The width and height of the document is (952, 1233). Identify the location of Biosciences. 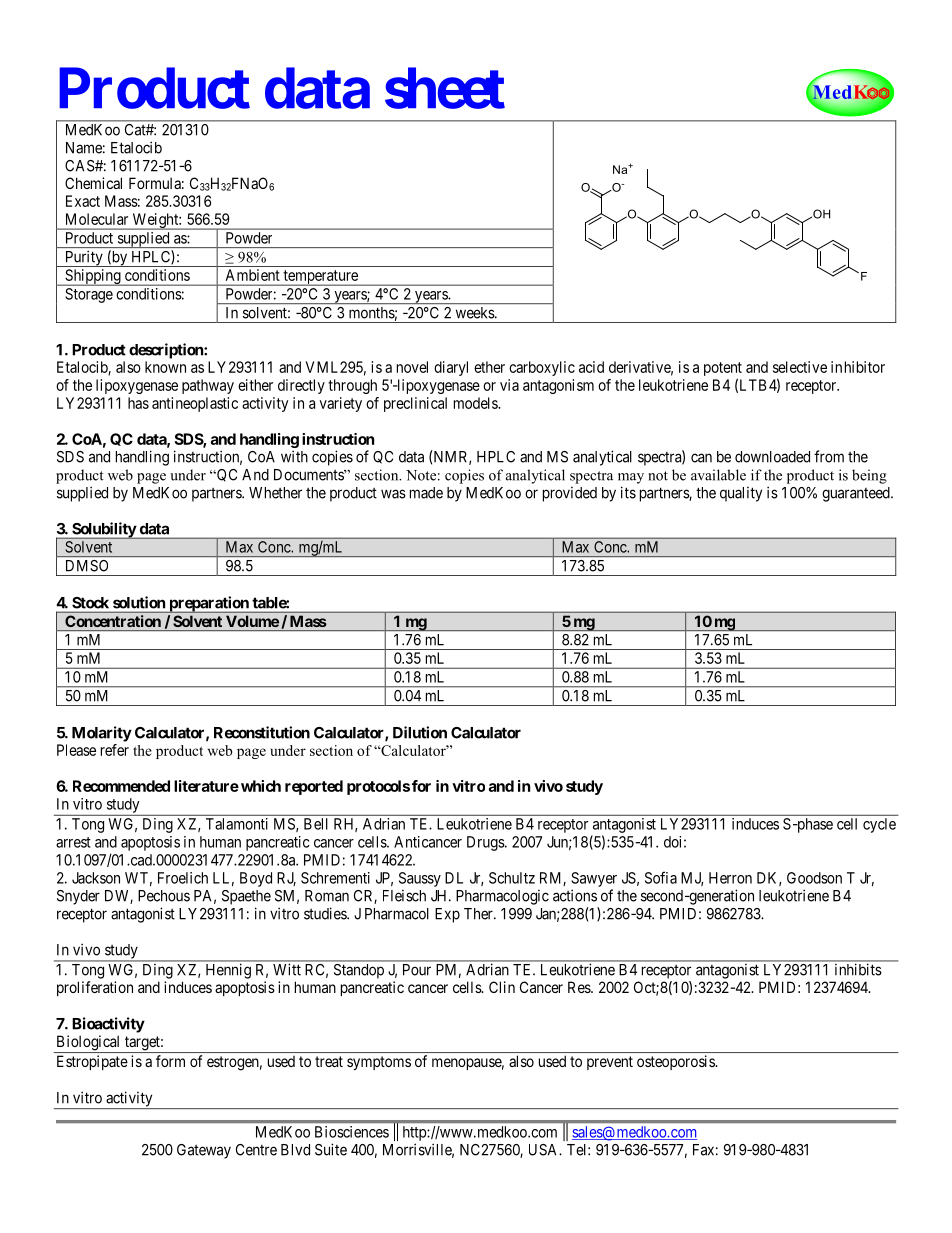
(352, 1132).
